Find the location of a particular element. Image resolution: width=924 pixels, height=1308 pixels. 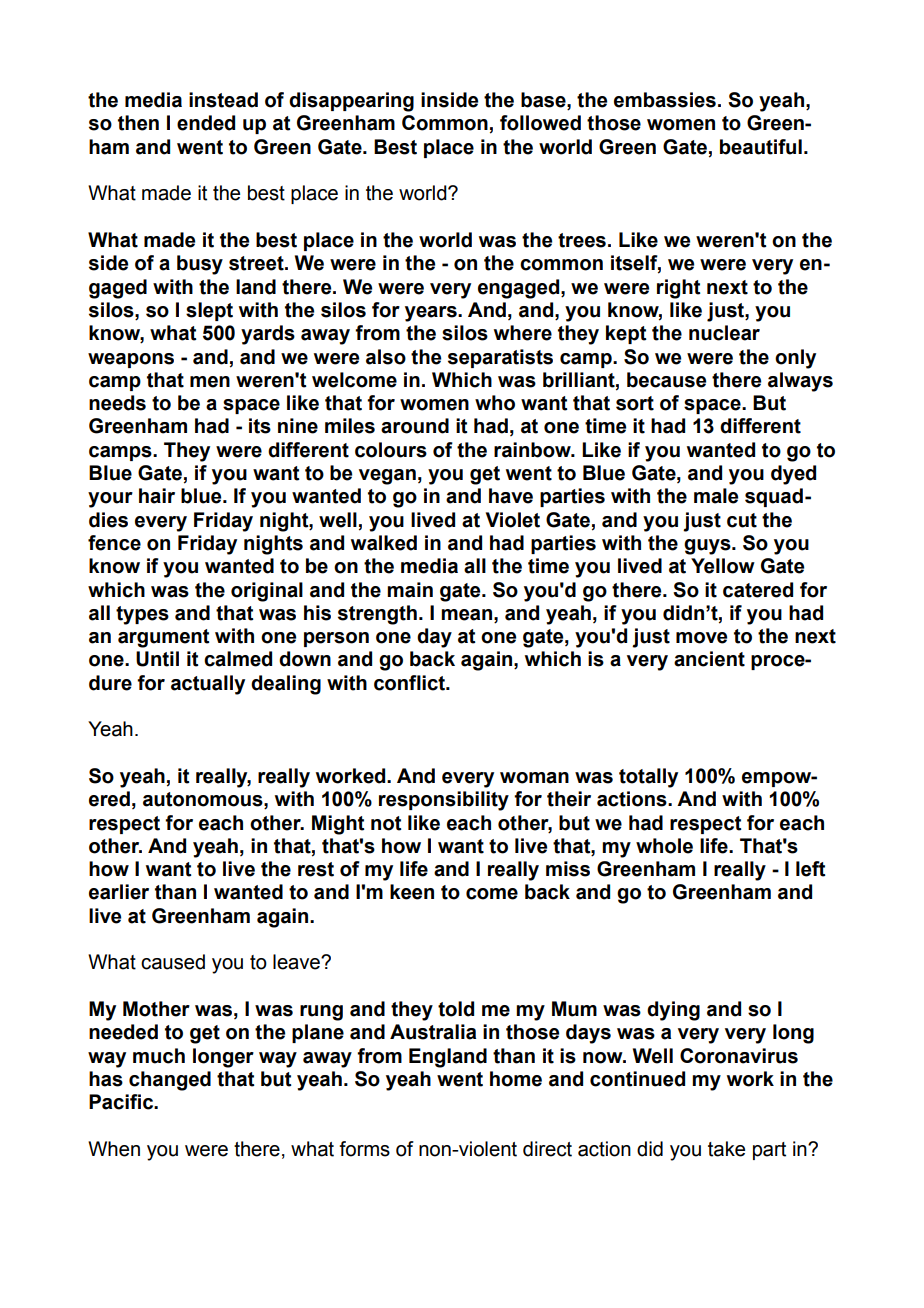

changed is located at coordinates (170, 1081).
